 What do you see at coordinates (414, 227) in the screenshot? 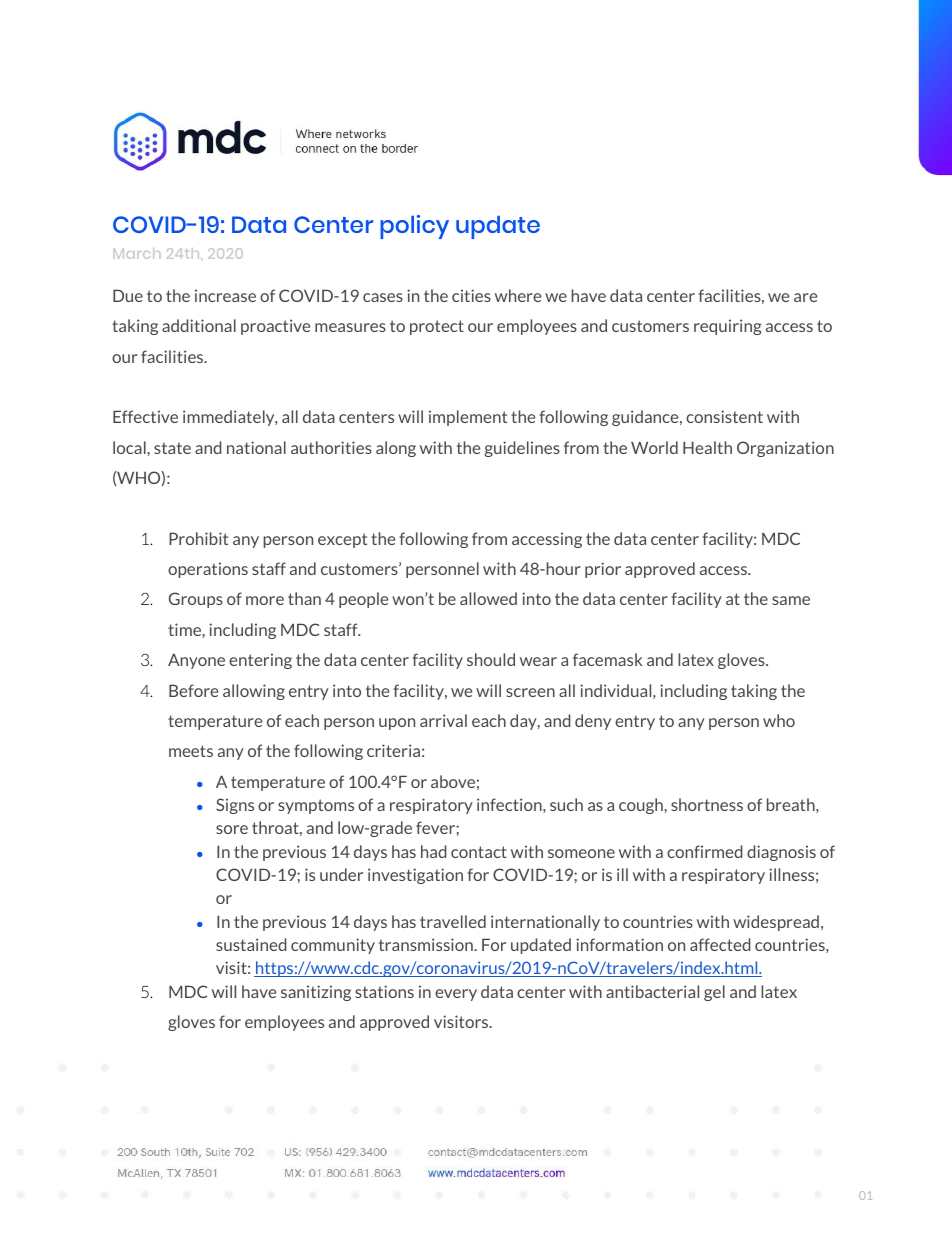
I see `policy` at bounding box center [414, 227].
